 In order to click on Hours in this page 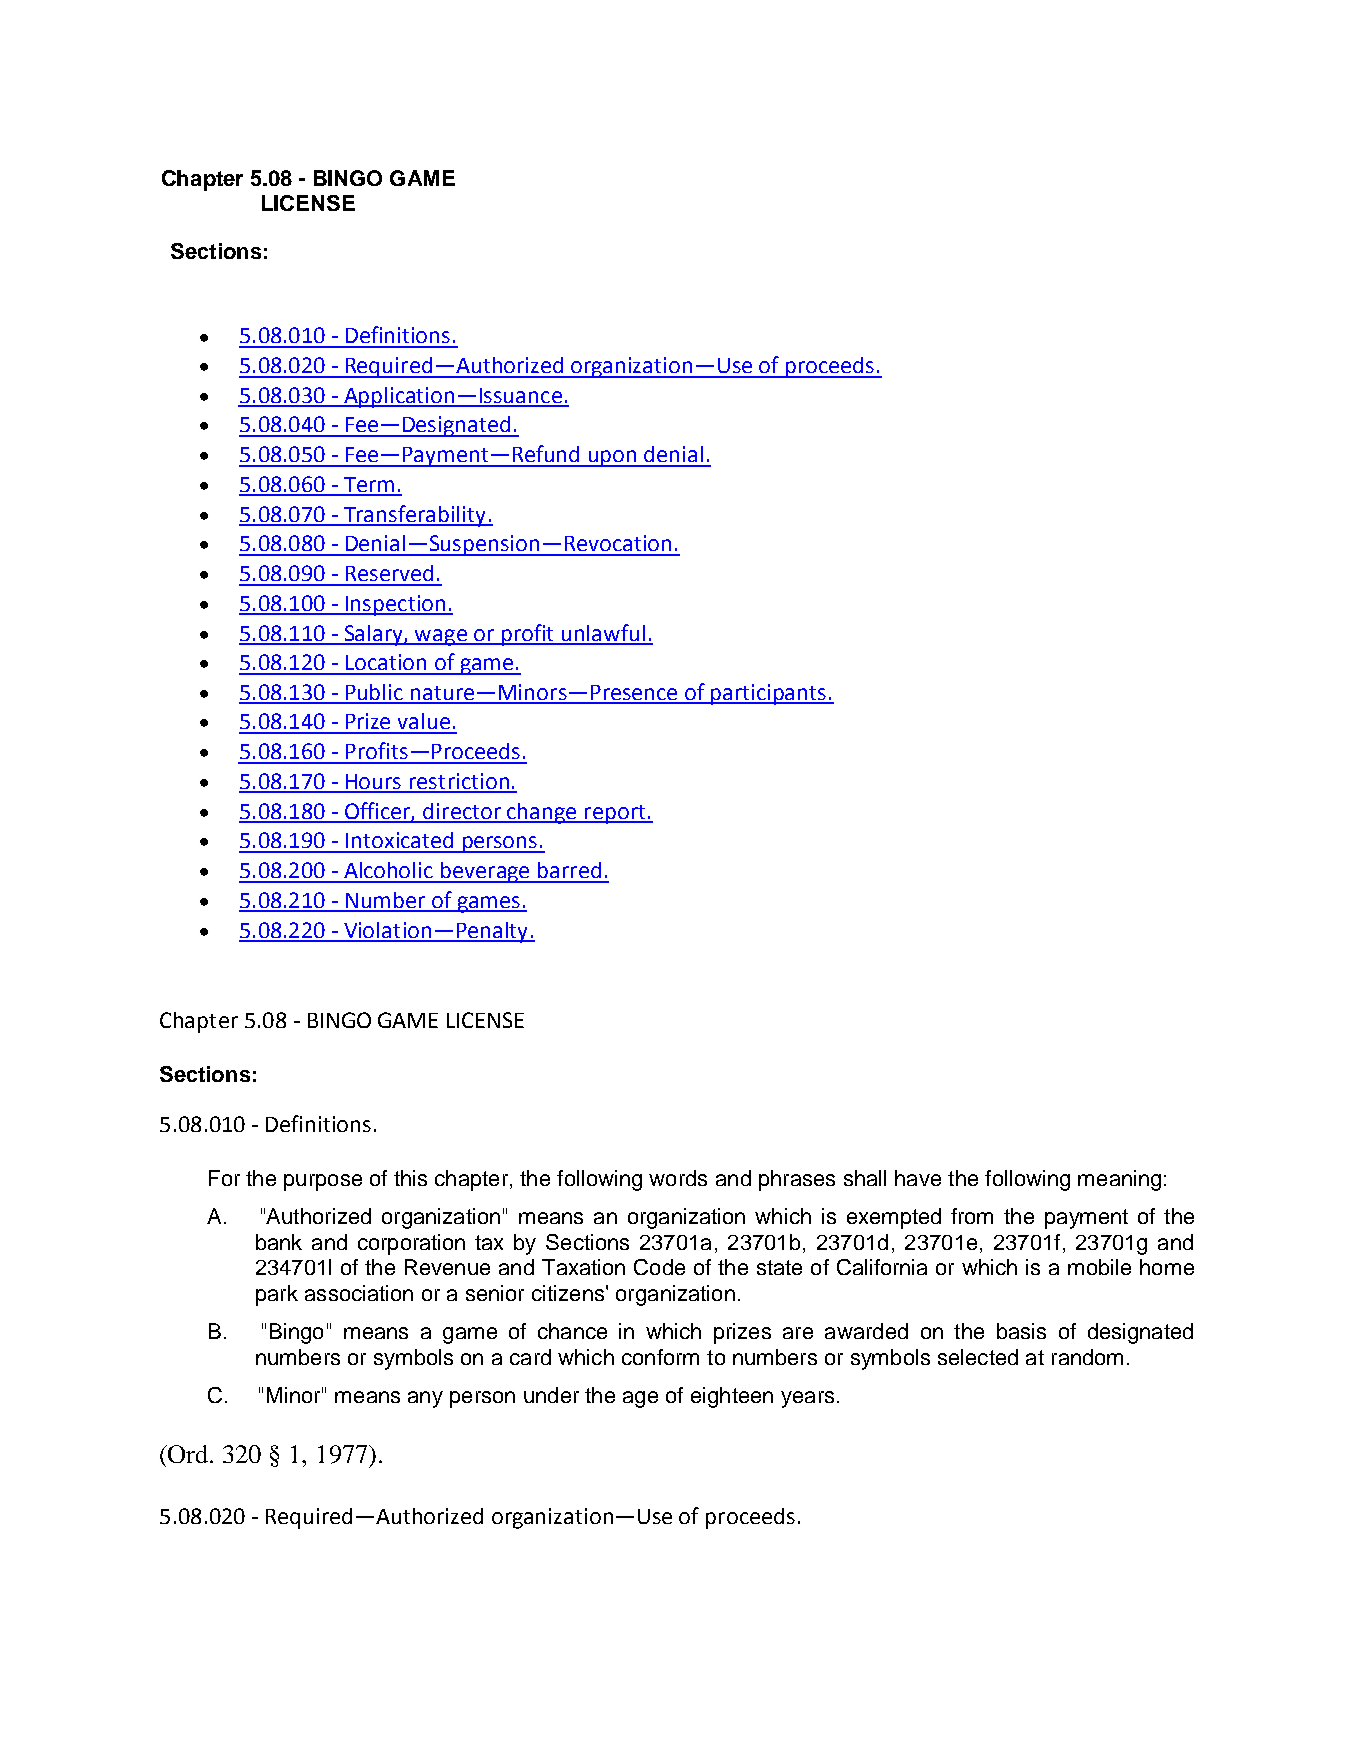, I will do `click(374, 783)`.
